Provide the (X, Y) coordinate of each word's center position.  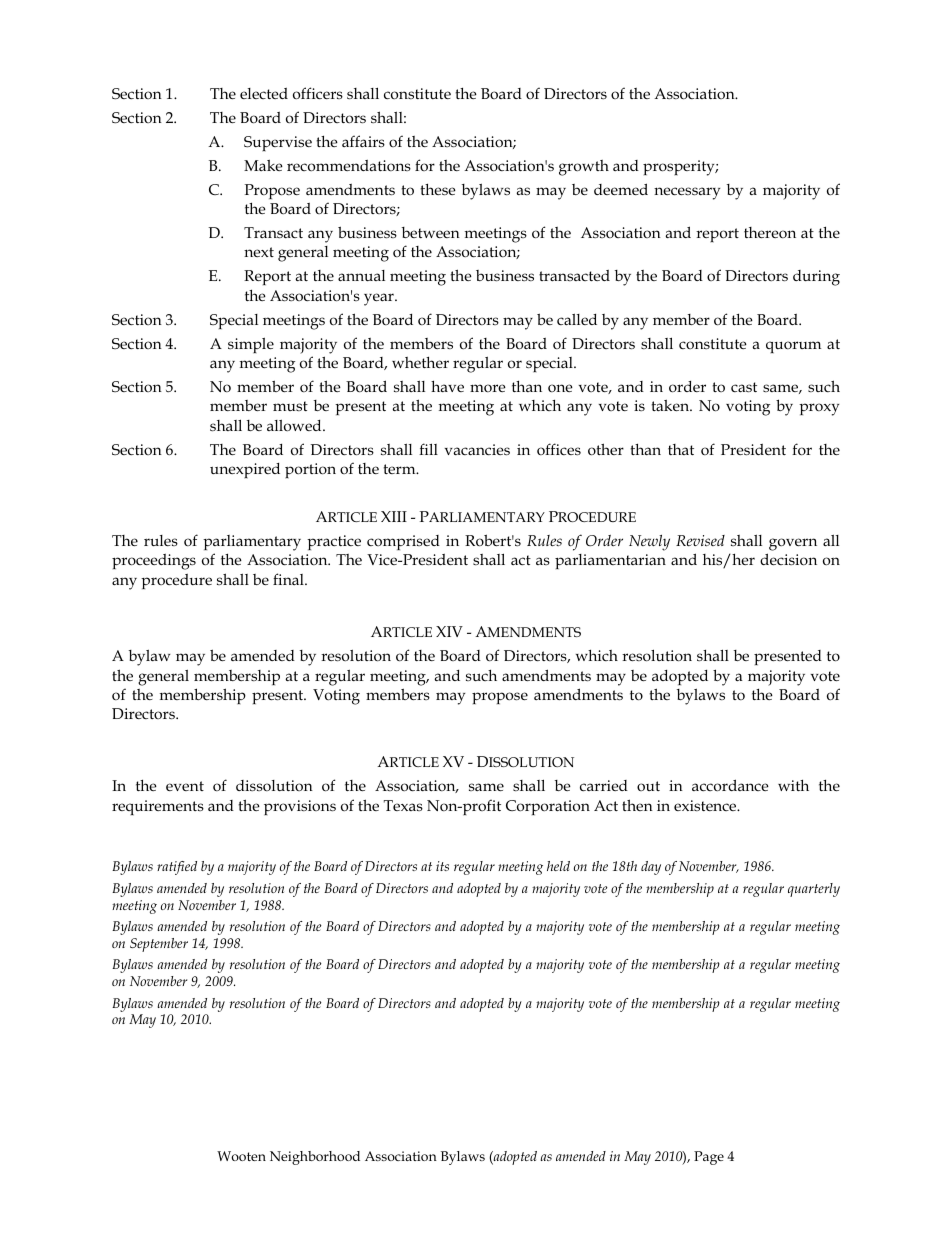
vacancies (477, 450)
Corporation (548, 807)
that (681, 449)
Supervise (278, 143)
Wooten (241, 1156)
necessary (687, 193)
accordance (730, 785)
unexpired (245, 470)
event (185, 786)
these (438, 189)
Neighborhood (315, 1158)
